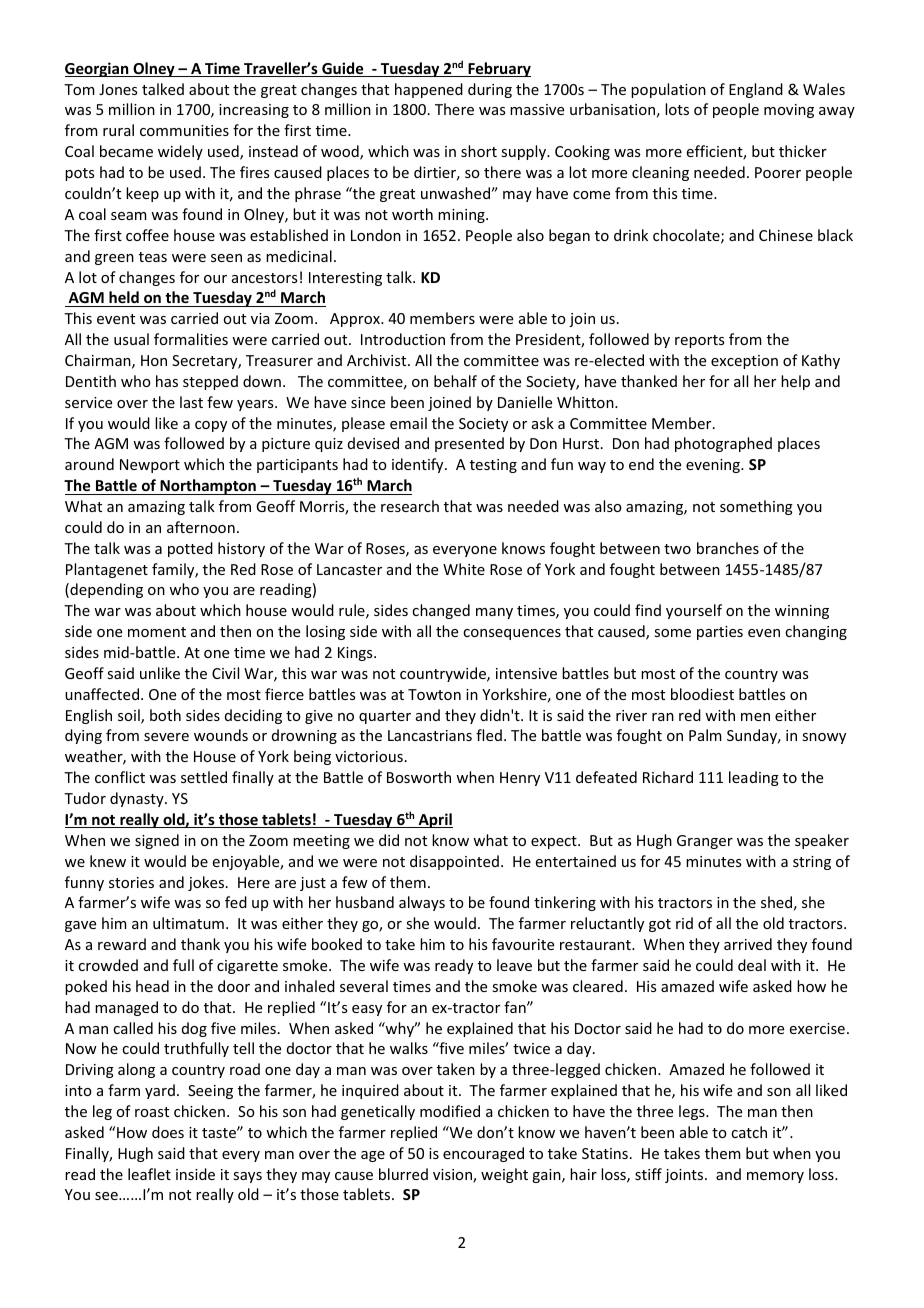 This document has height=1308, width=924. I want to click on changed, so click(441, 611).
